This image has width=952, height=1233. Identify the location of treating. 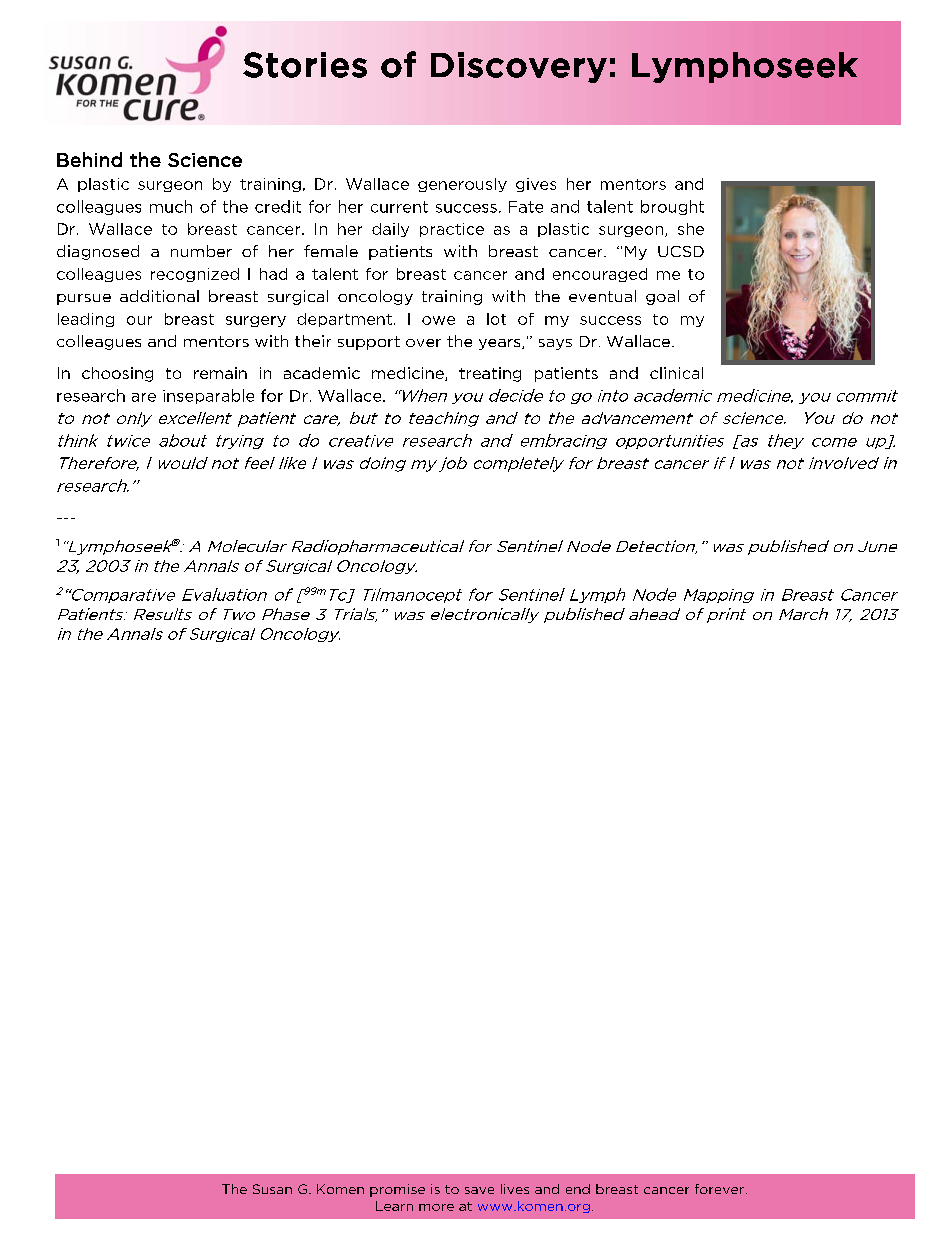
(490, 374).
